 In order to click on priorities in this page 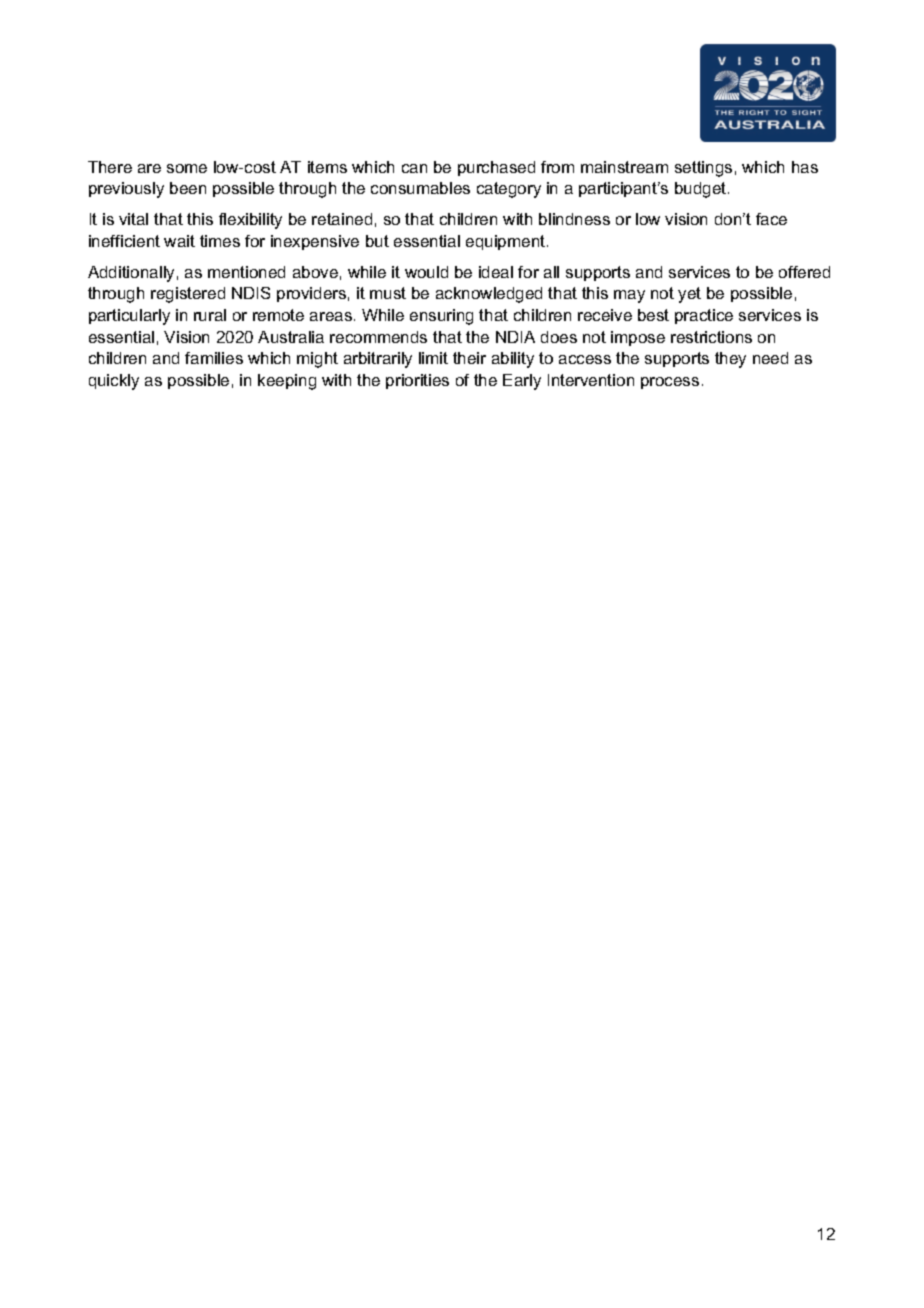, I will do `click(417, 381)`.
